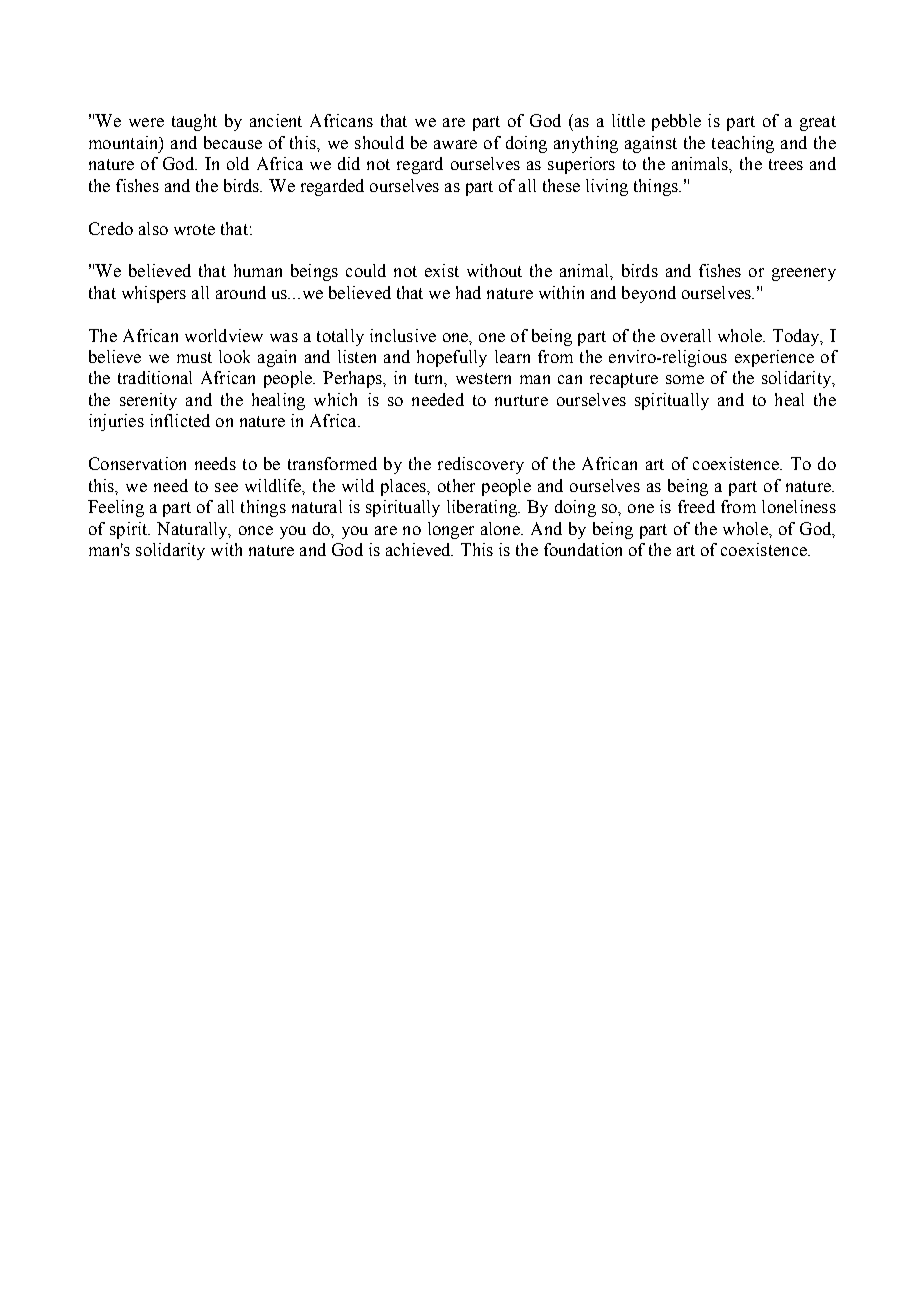 The width and height of the document is (924, 1308). What do you see at coordinates (256, 530) in the document?
I see `once` at bounding box center [256, 530].
